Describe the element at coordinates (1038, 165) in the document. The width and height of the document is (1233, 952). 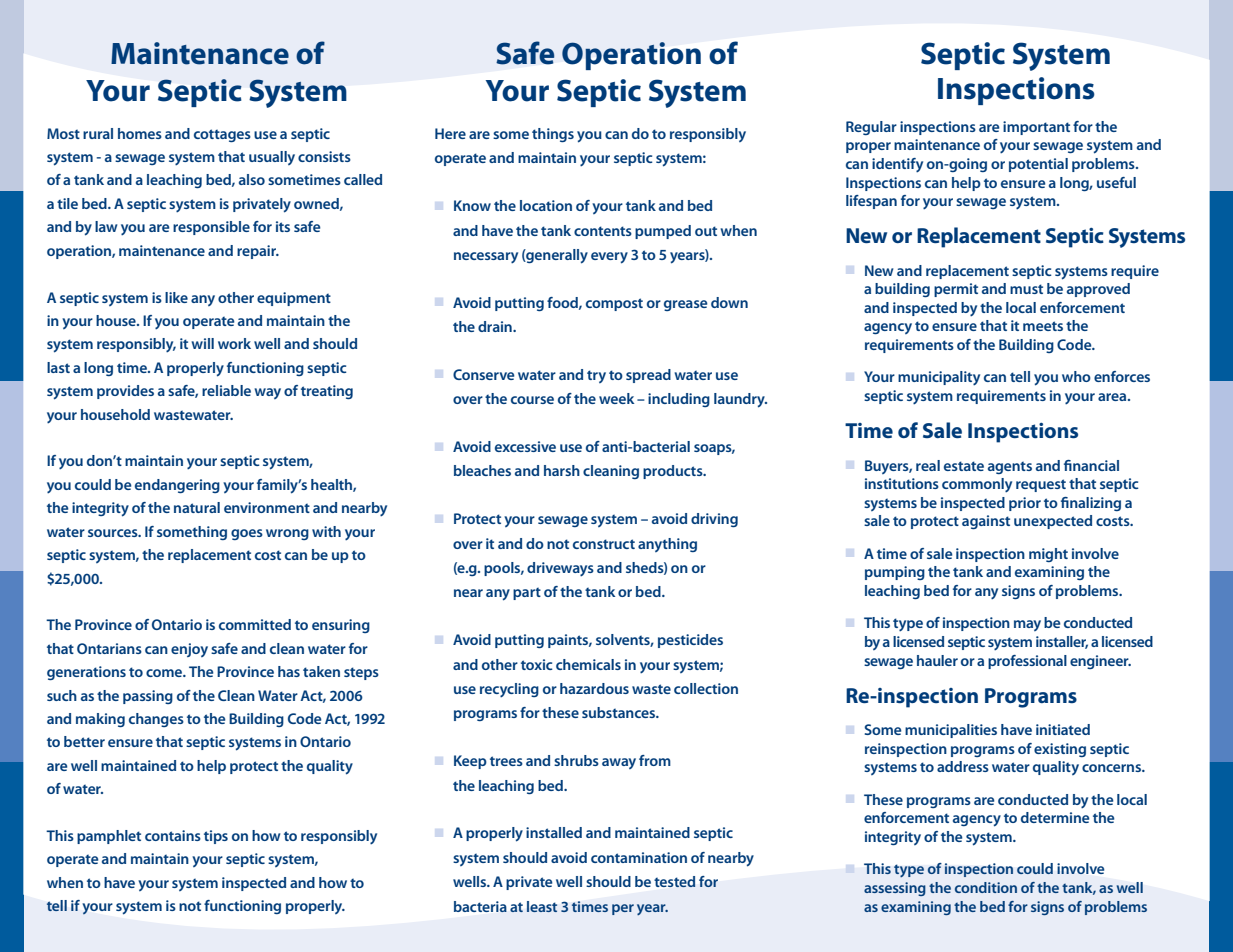
I see `potential` at that location.
